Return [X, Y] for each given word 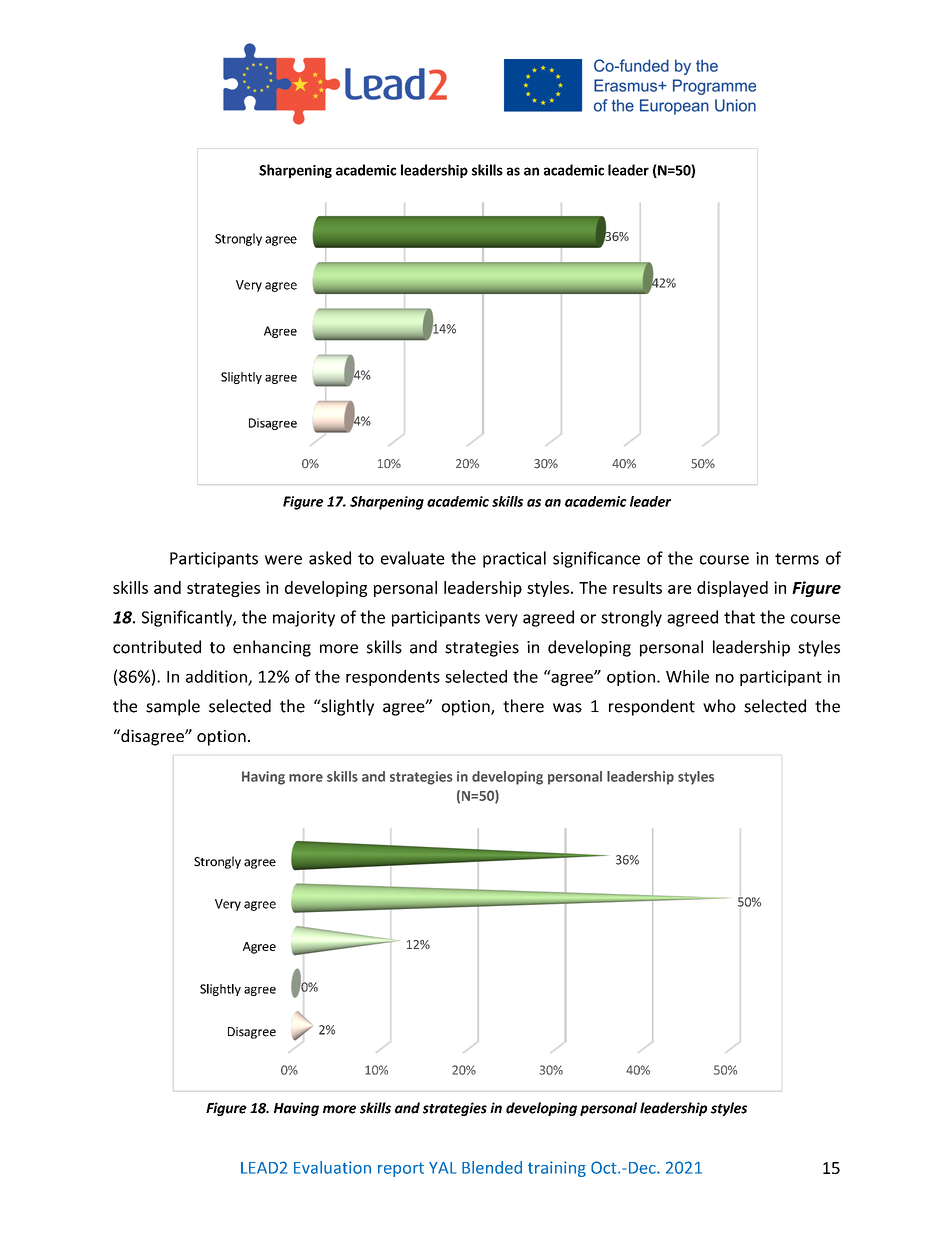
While [687, 676]
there [523, 706]
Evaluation [332, 1167]
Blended [492, 1167]
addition [217, 677]
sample [173, 707]
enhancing [272, 648]
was [567, 708]
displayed [732, 589]
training [557, 1169]
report [401, 1169]
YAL [442, 1168]
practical [514, 559]
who [719, 706]
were [283, 560]
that [739, 617]
